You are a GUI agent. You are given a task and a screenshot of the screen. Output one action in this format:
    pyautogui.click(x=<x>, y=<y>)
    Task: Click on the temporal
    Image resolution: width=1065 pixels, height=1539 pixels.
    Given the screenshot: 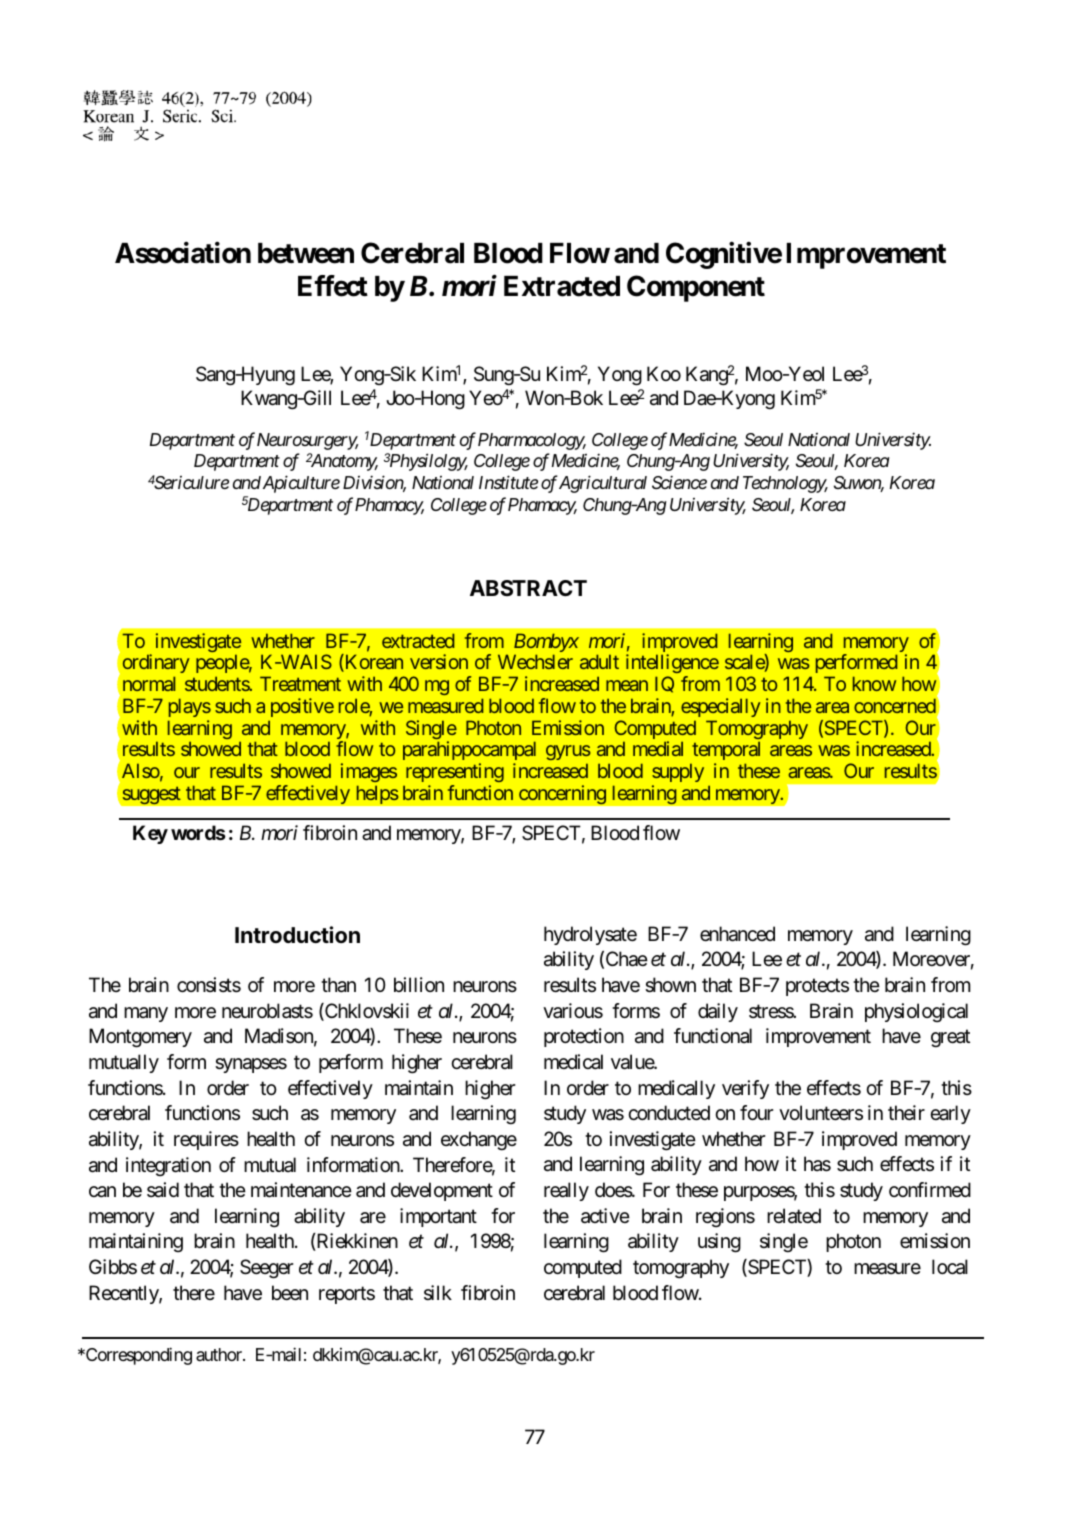 What is the action you would take?
    pyautogui.click(x=726, y=750)
